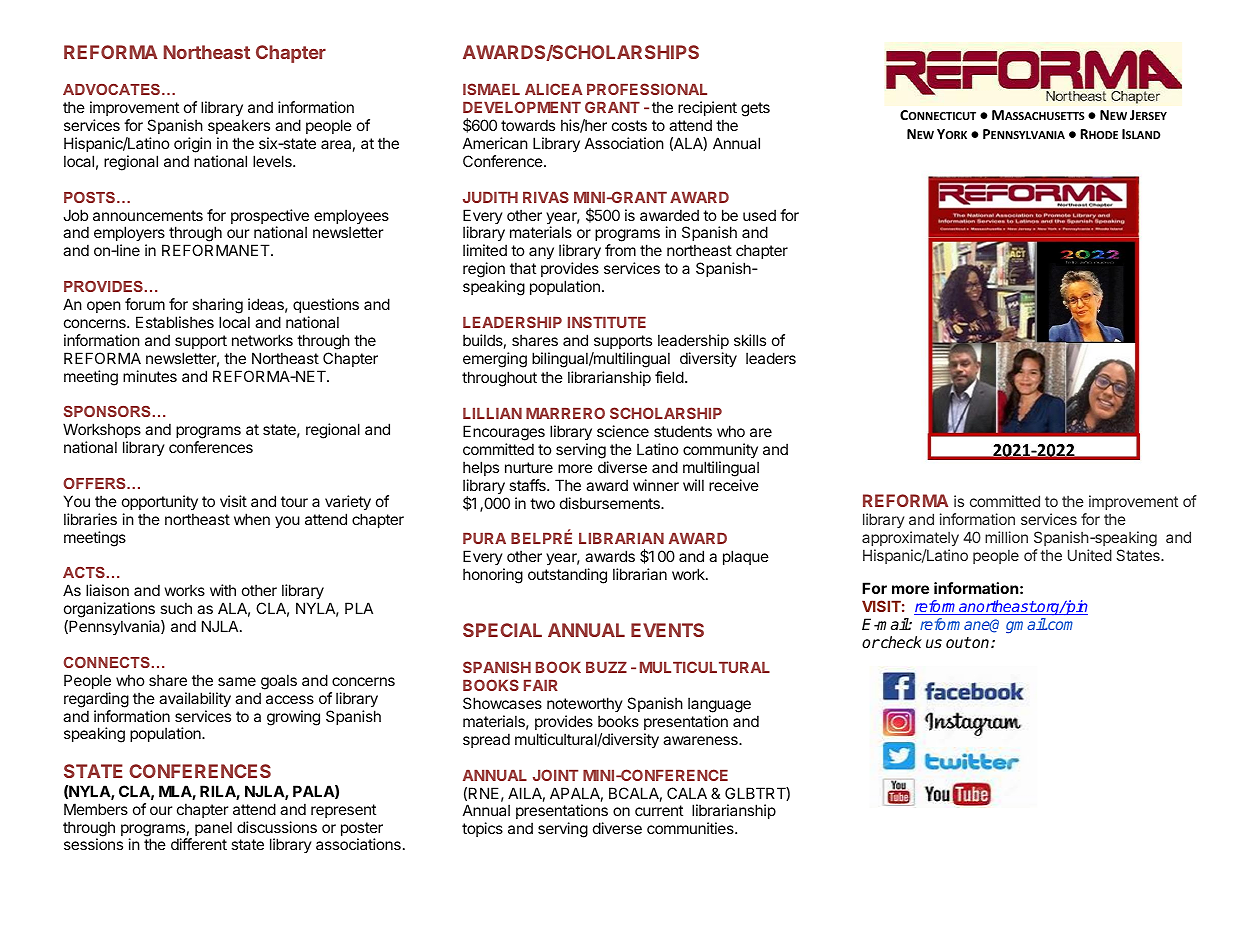 The height and width of the screenshot is (952, 1233). I want to click on gets, so click(755, 109).
